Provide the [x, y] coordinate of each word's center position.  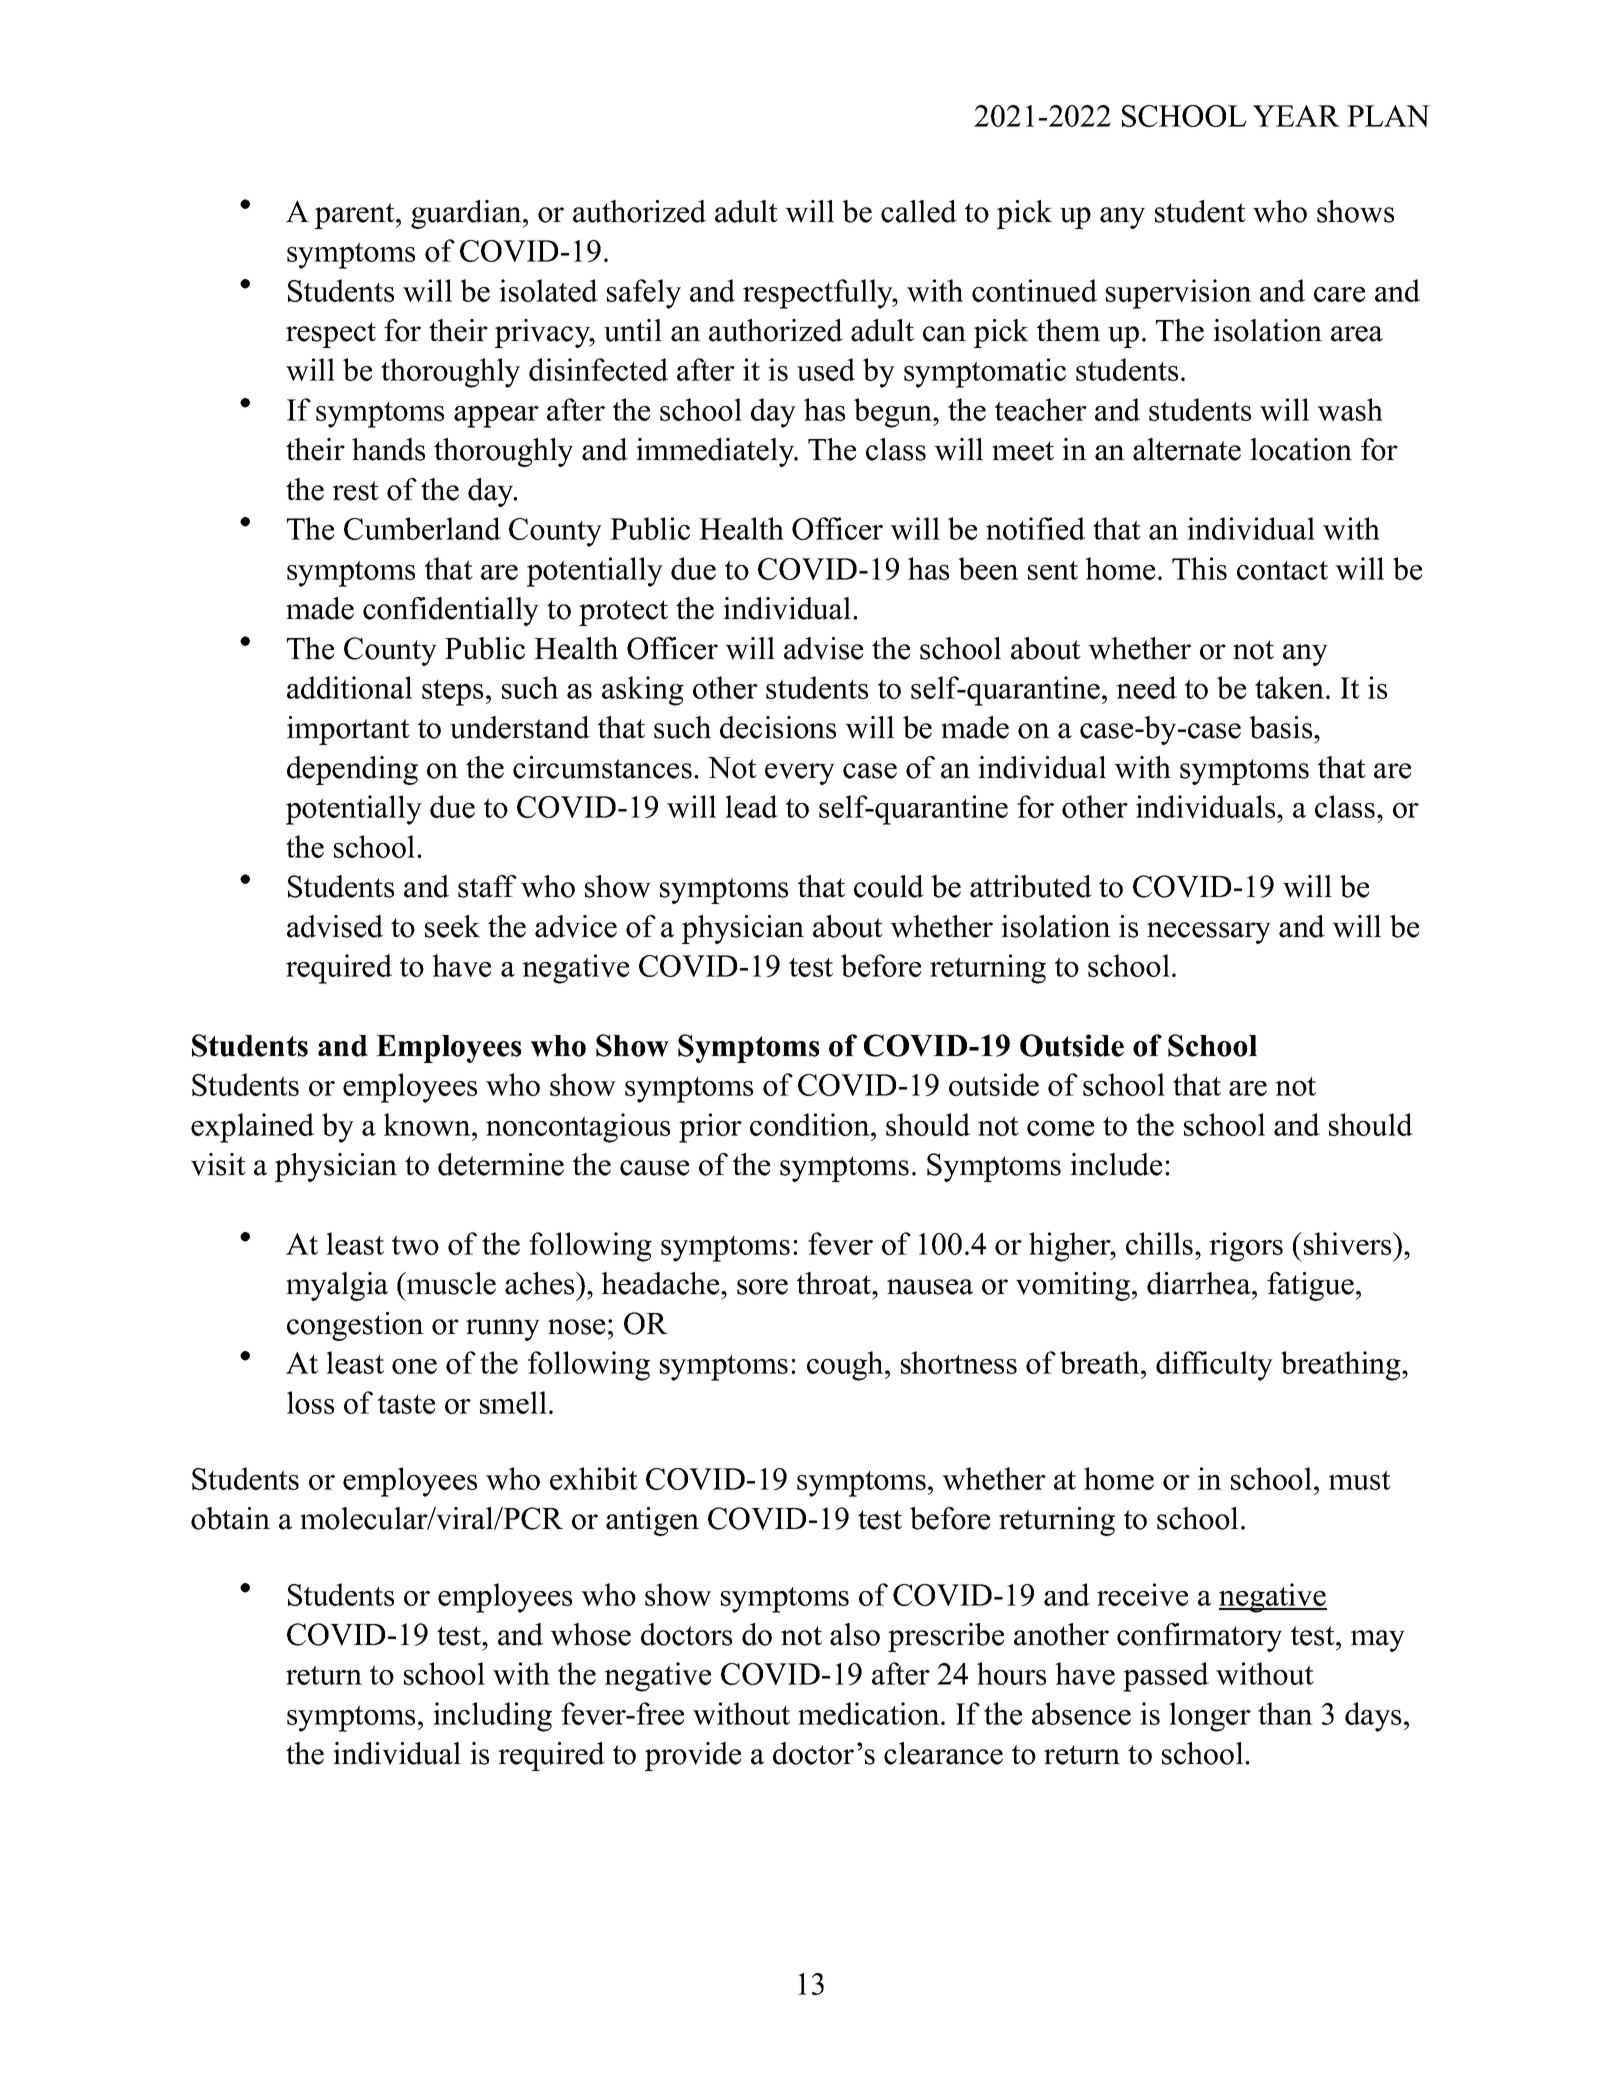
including [492, 1717]
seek [452, 926]
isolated [548, 290]
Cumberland [422, 528]
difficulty [1214, 1366]
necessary [1209, 933]
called [919, 211]
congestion [355, 1326]
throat [835, 1283]
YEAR [1296, 116]
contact [1282, 570]
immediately [716, 452]
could [889, 886]
